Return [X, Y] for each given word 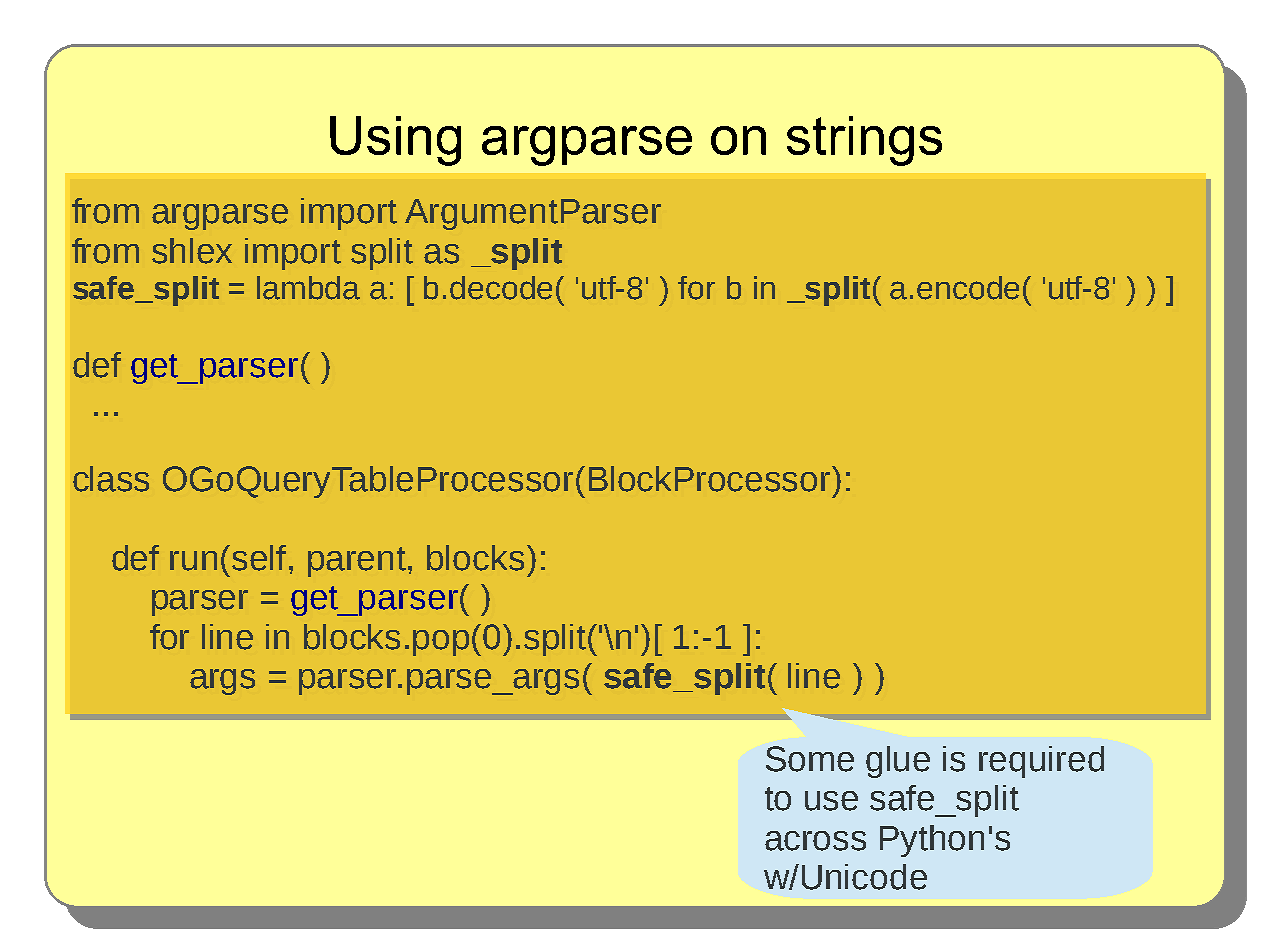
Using [395, 141]
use [831, 801]
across [815, 841]
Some [810, 759]
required [1041, 762]
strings [864, 141]
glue [898, 762]
